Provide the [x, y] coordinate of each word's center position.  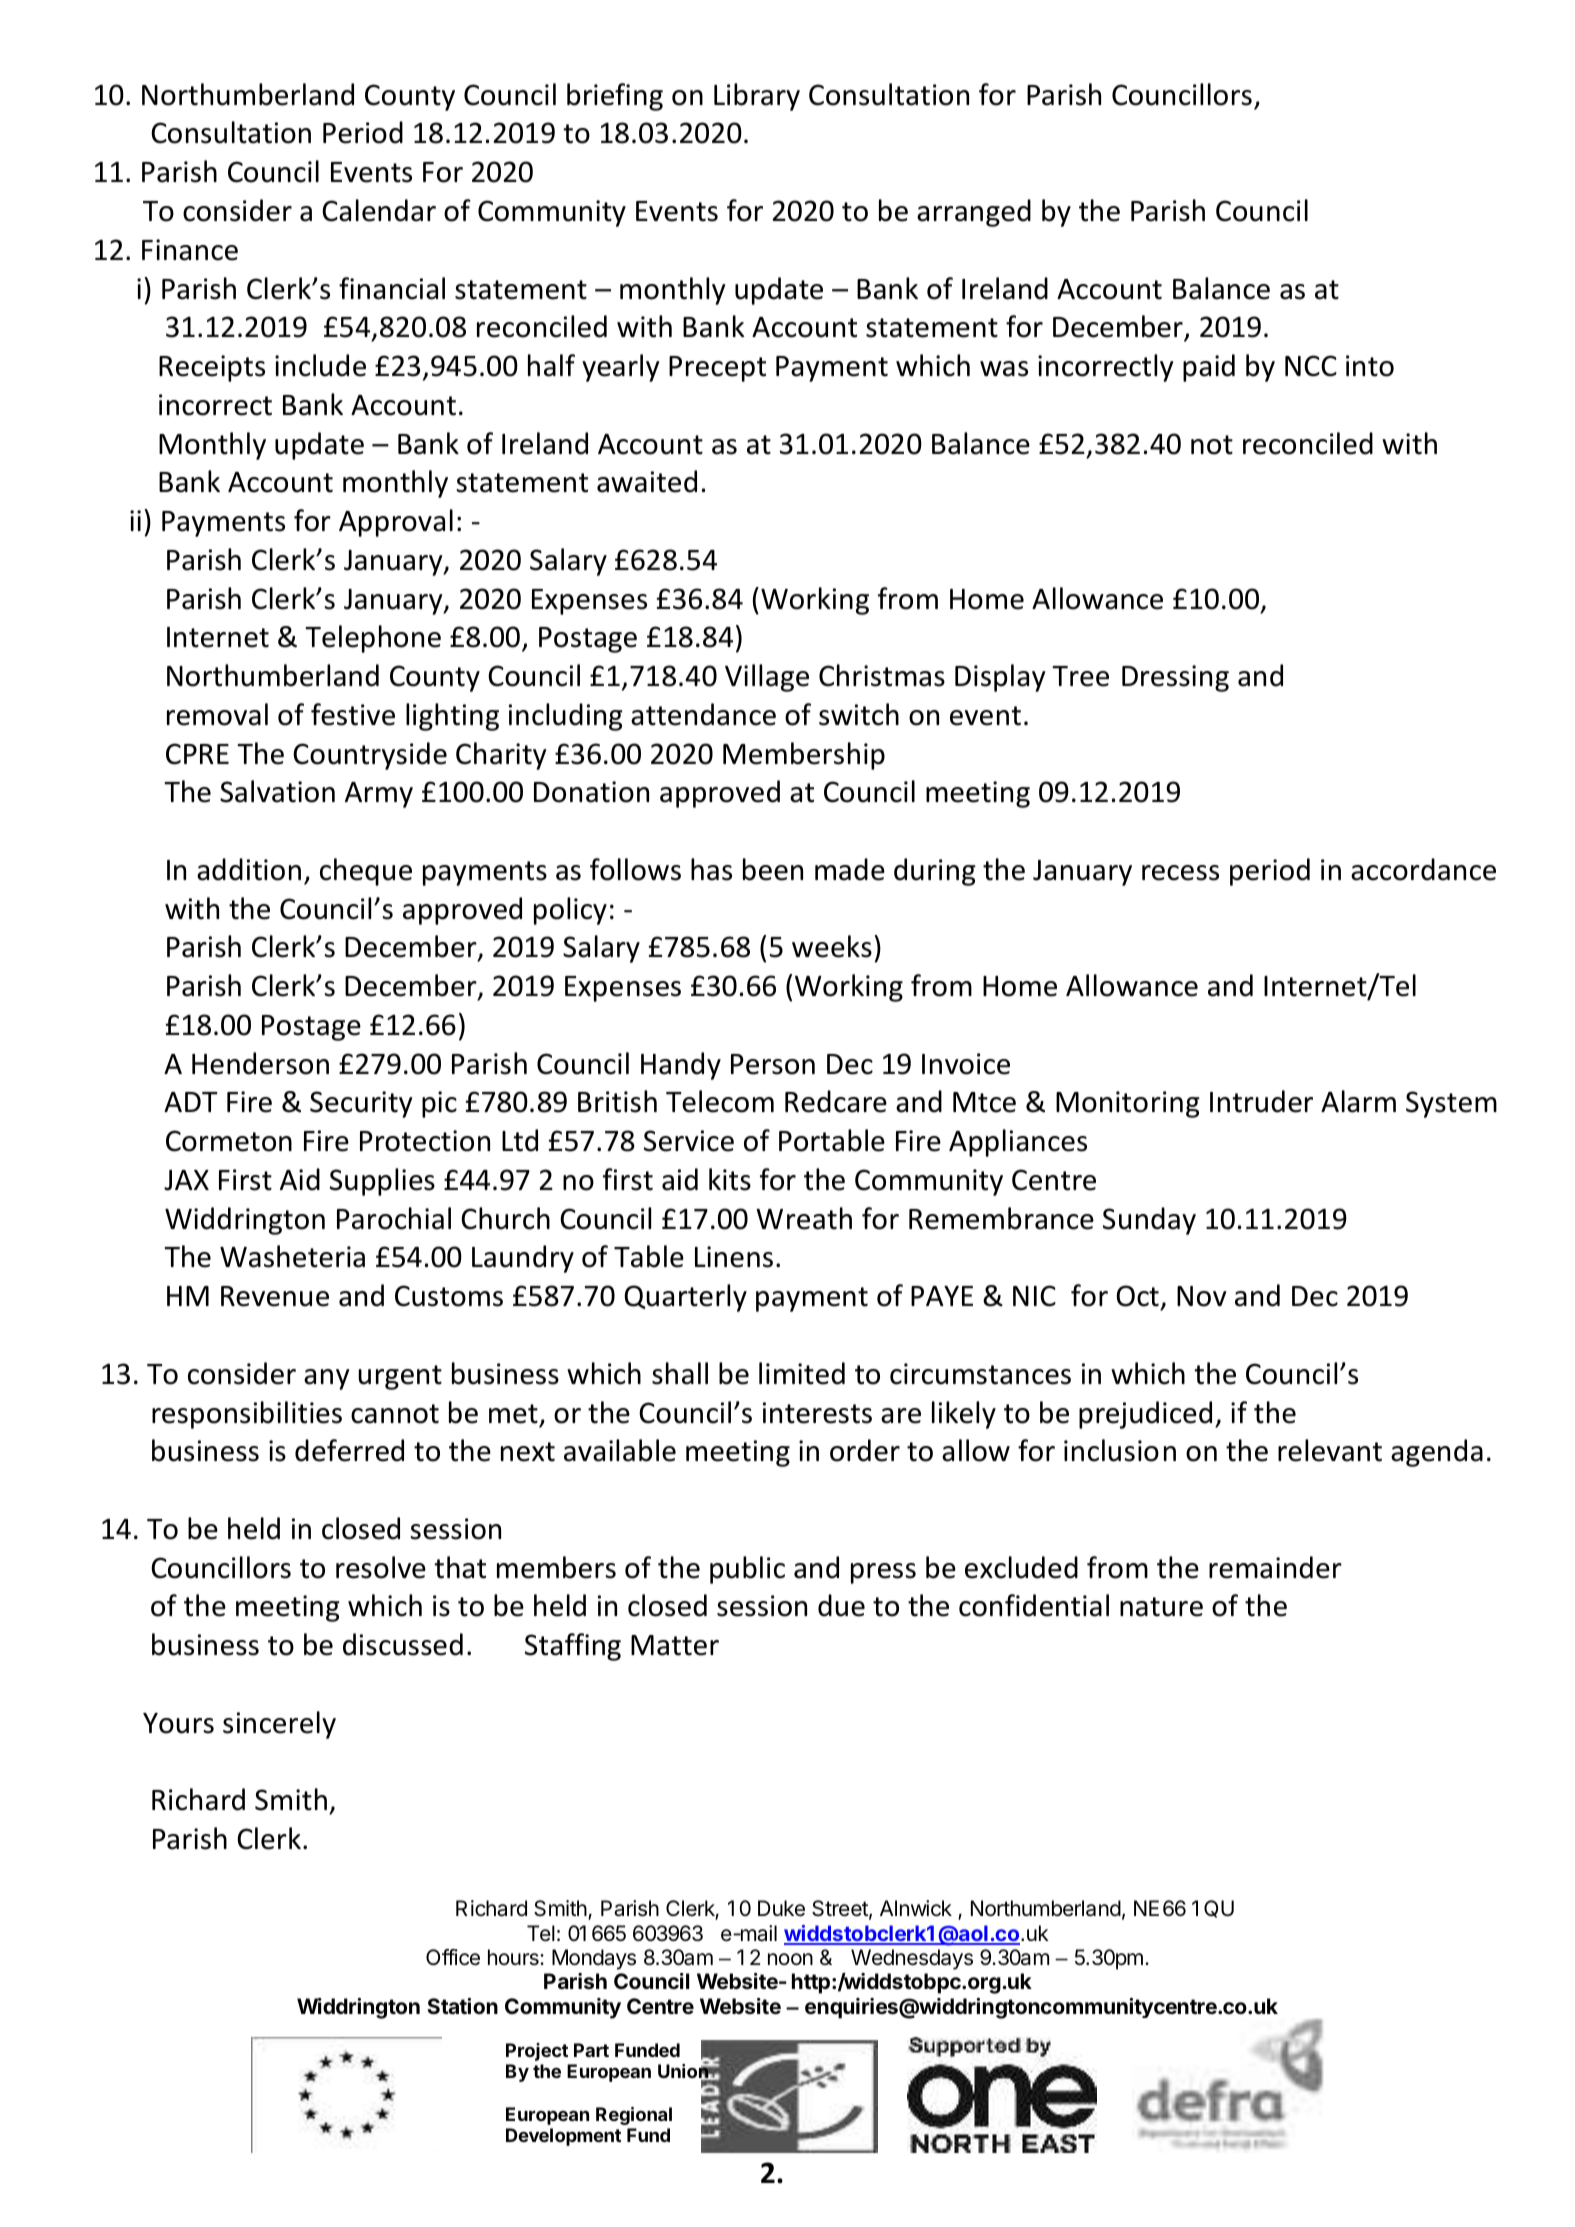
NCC [1311, 366]
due [841, 1605]
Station [462, 2006]
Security [361, 1104]
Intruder [1261, 1101]
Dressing [1175, 678]
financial [392, 288]
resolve [381, 1567]
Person [773, 1064]
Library [757, 97]
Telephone [373, 639]
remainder [1275, 1567]
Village [767, 678]
